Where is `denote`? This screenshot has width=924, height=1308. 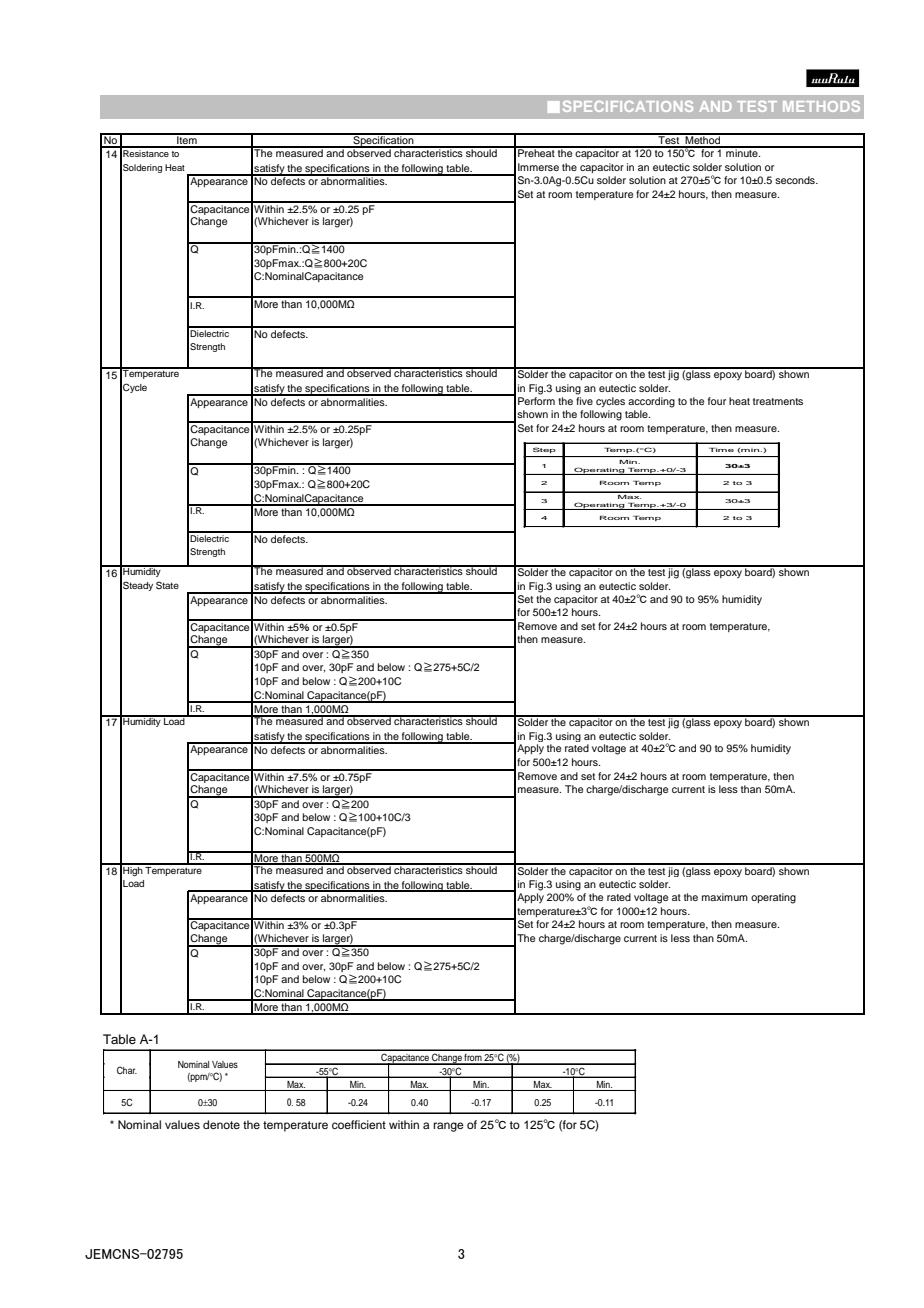 denote is located at coordinates (221, 1124).
